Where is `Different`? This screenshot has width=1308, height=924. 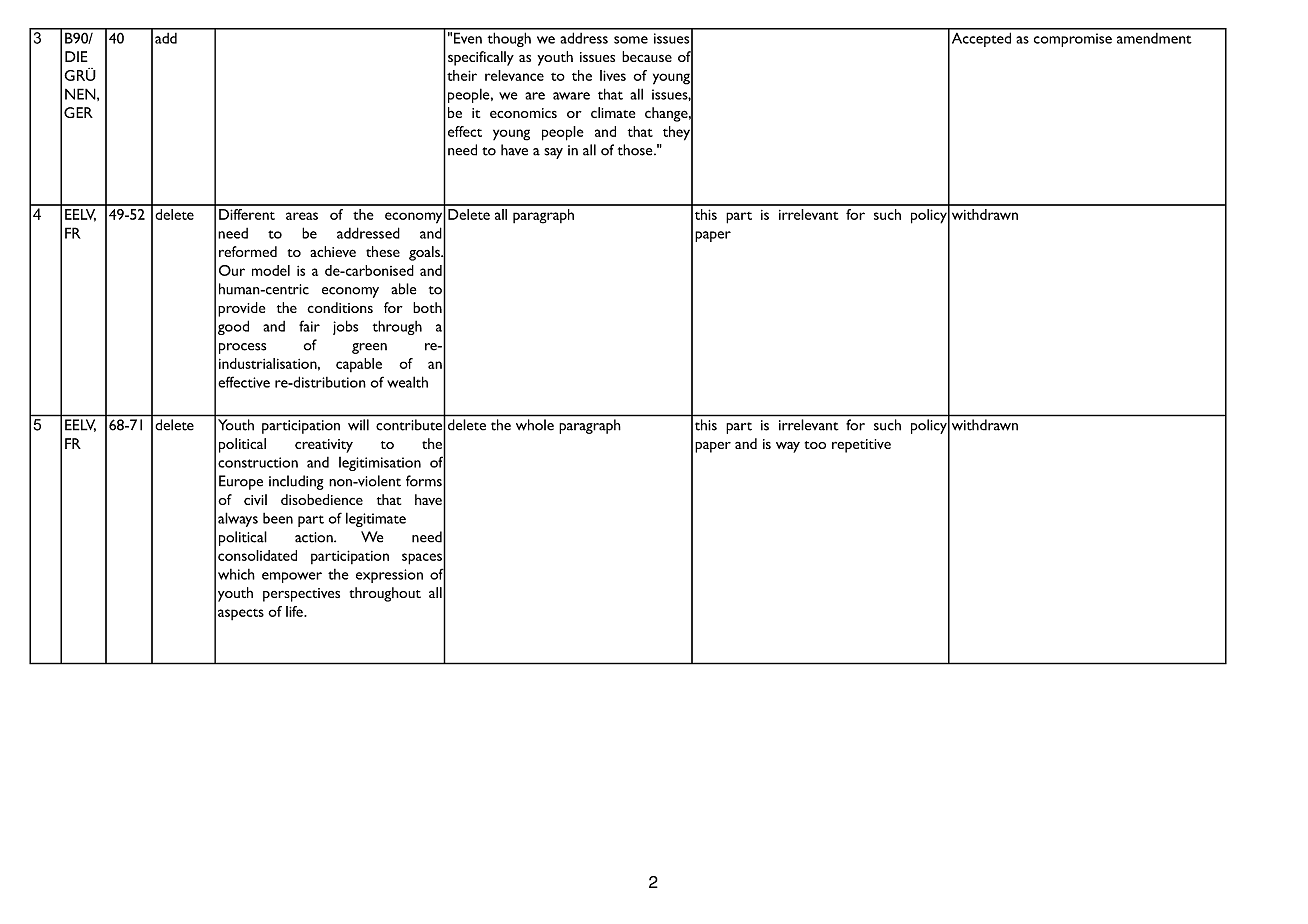 Different is located at coordinates (247, 214).
